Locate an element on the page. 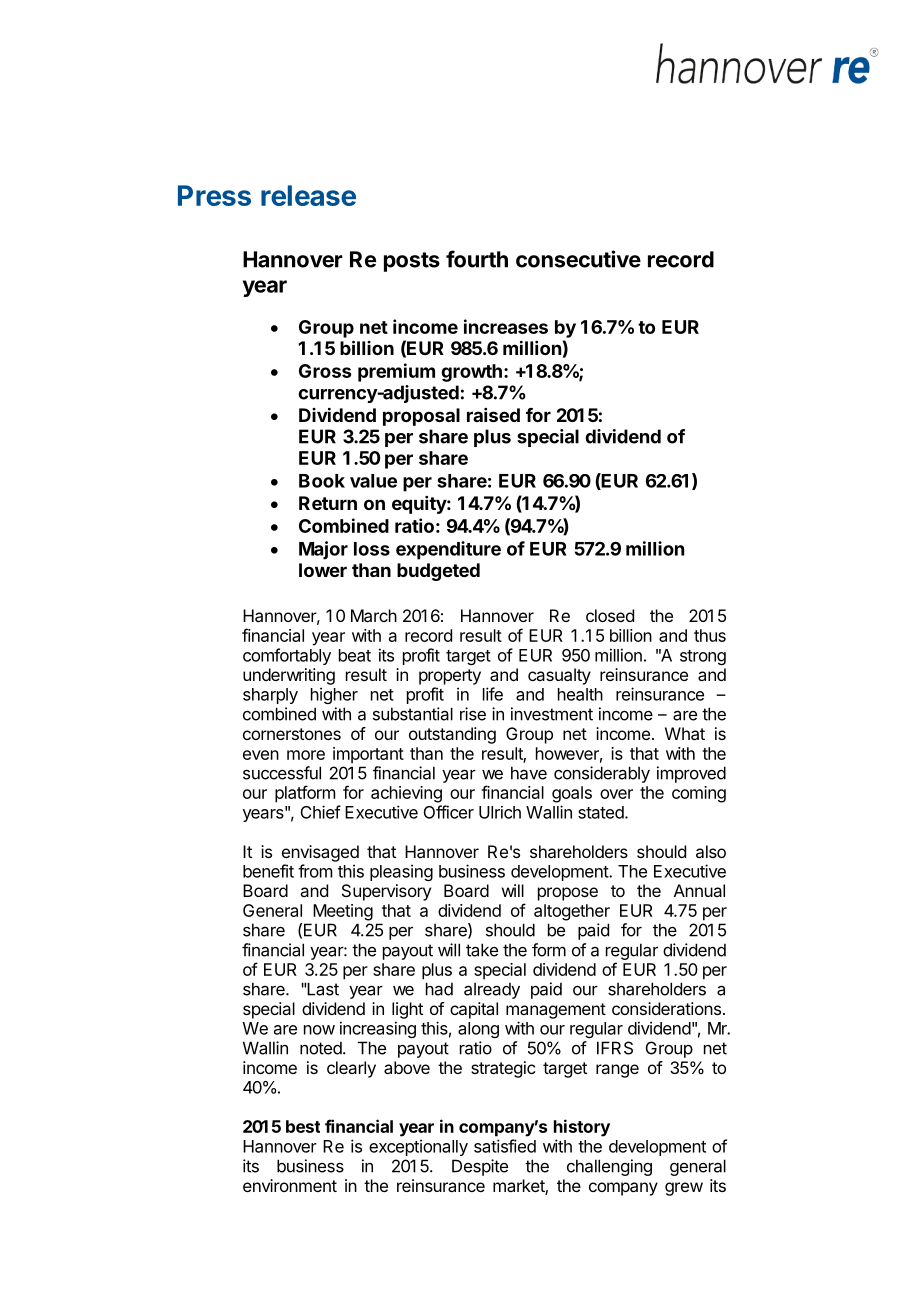 Image resolution: width=924 pixels, height=1308 pixels. release is located at coordinates (308, 195).
